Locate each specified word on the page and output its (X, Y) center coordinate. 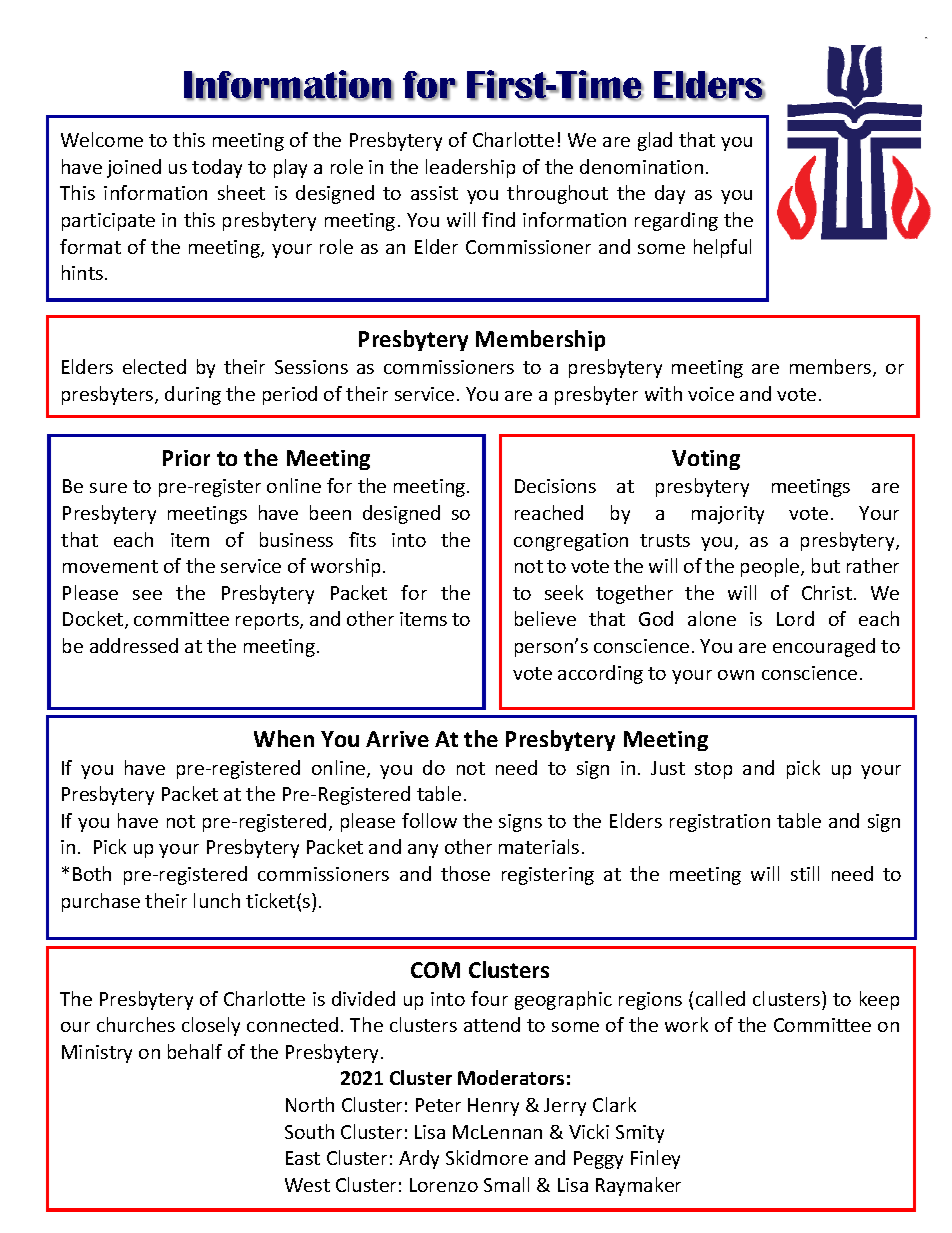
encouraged (824, 647)
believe (545, 618)
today (217, 168)
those (465, 873)
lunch (217, 900)
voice (711, 394)
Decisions (555, 486)
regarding (676, 221)
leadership (470, 168)
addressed (134, 645)
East (303, 1158)
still (805, 873)
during (193, 395)
